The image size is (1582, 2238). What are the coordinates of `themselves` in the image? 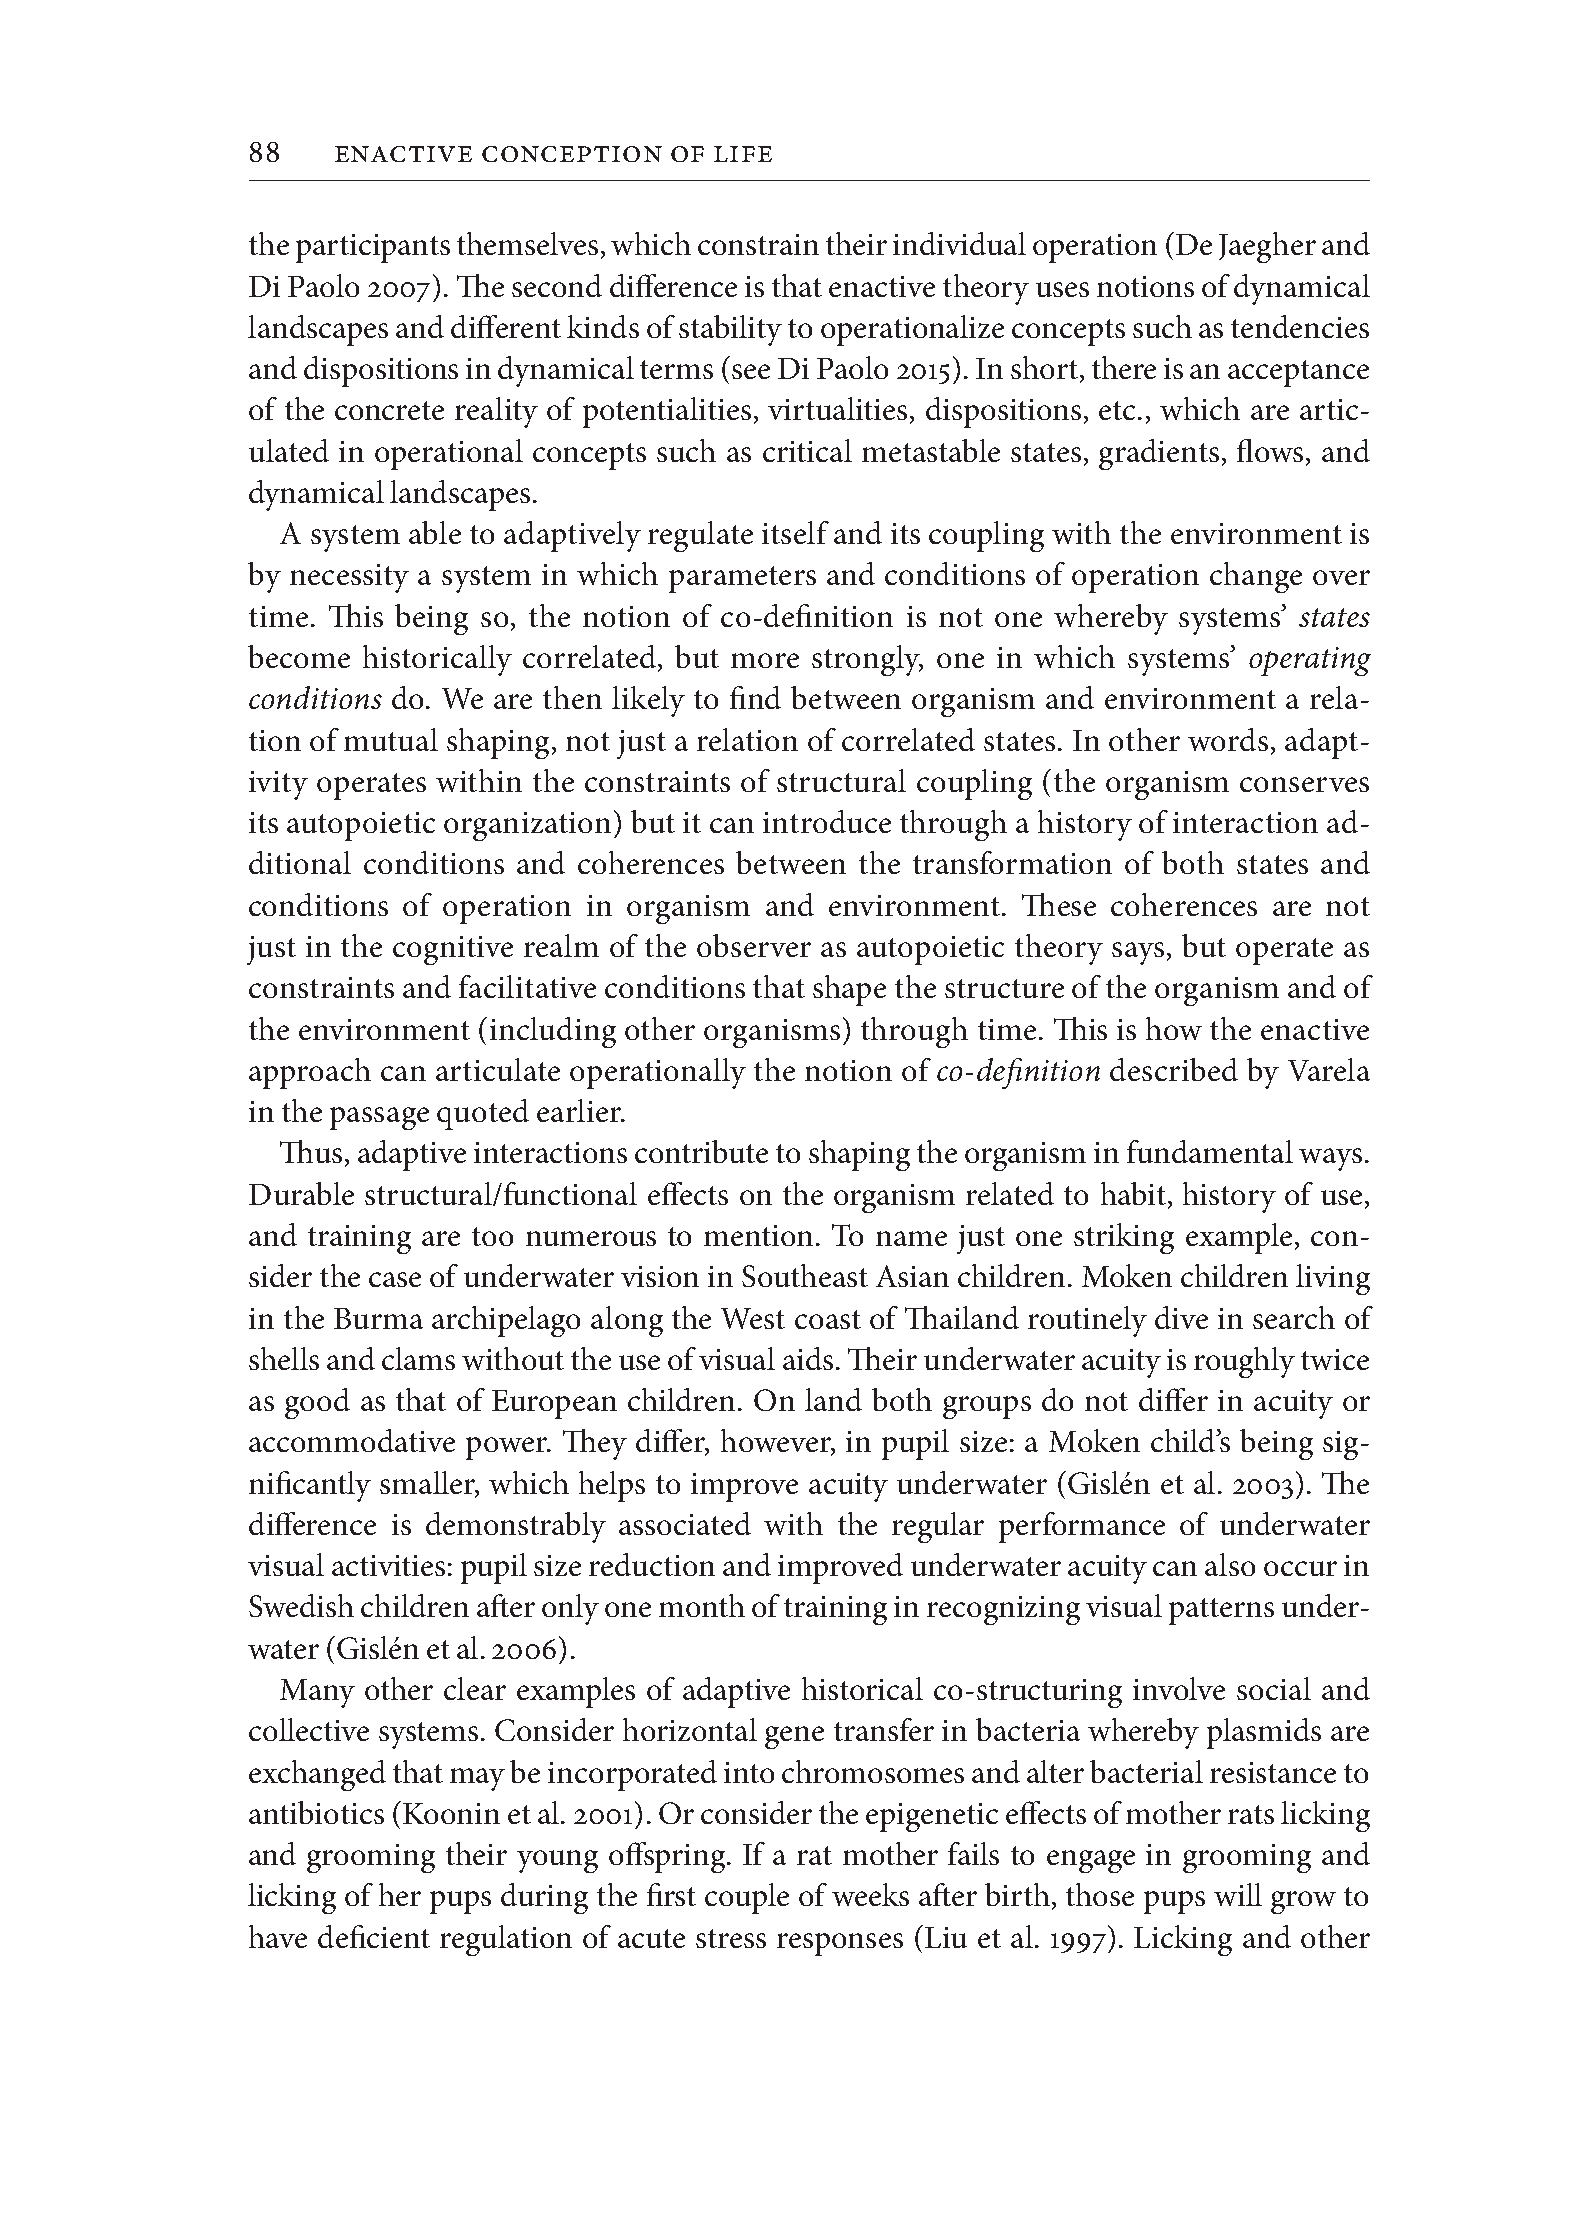 It's located at (527, 243).
